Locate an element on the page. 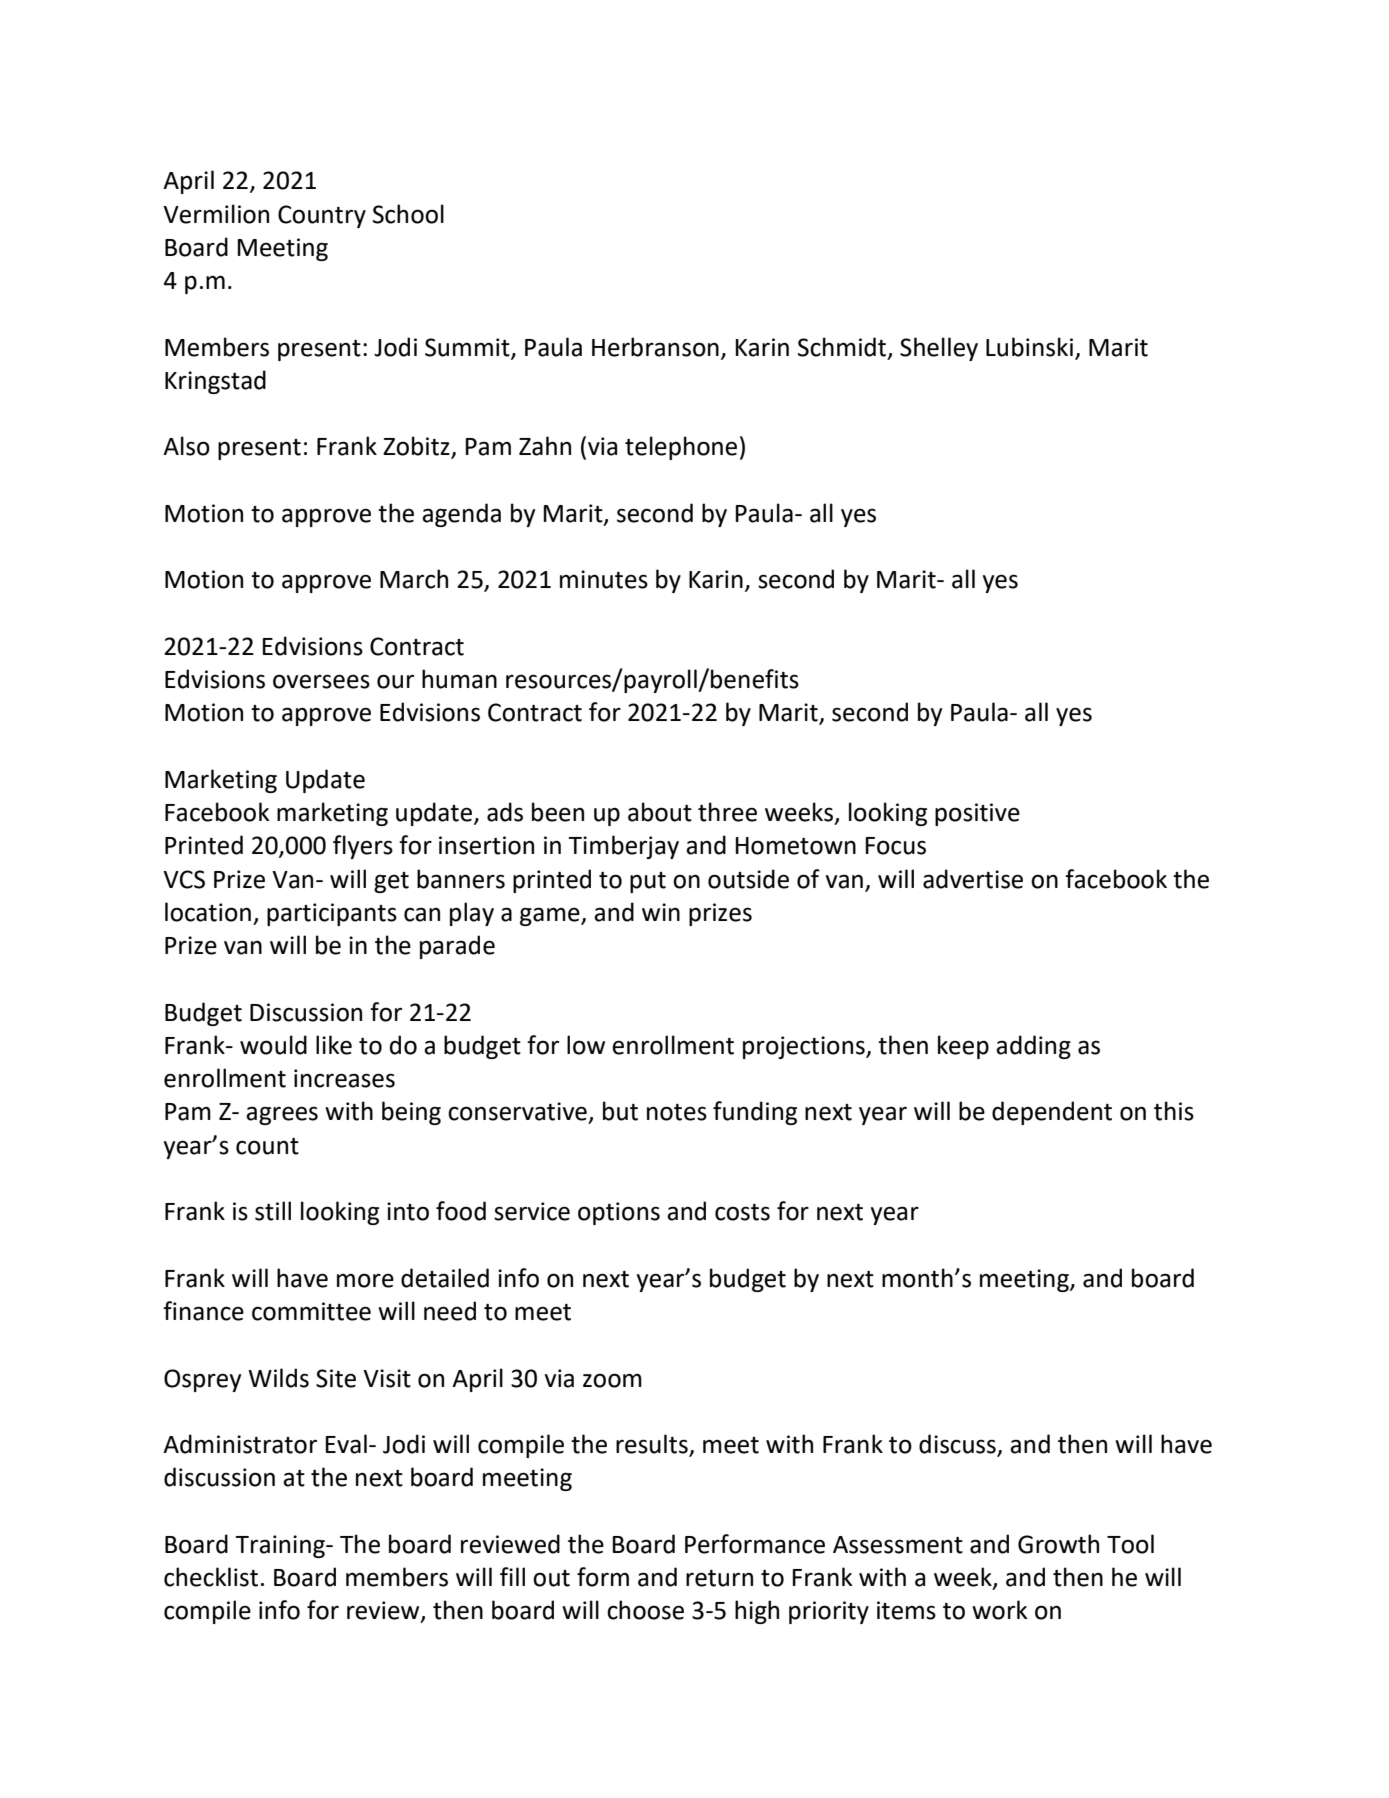 The height and width of the page is (1798, 1389). win is located at coordinates (661, 912).
